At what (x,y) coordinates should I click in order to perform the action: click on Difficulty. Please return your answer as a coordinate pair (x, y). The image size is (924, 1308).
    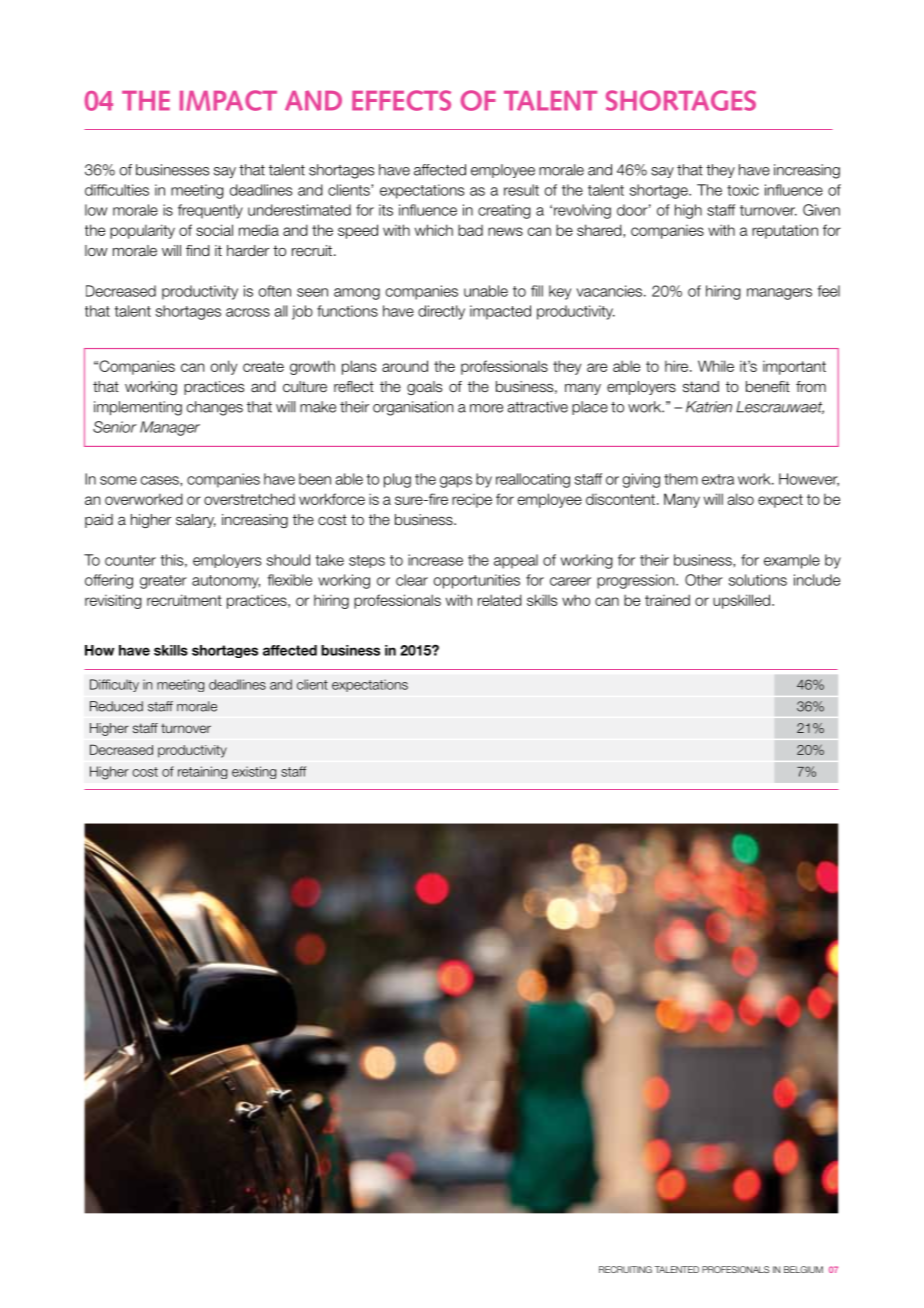
    Looking at the image, I should click on (114, 685).
